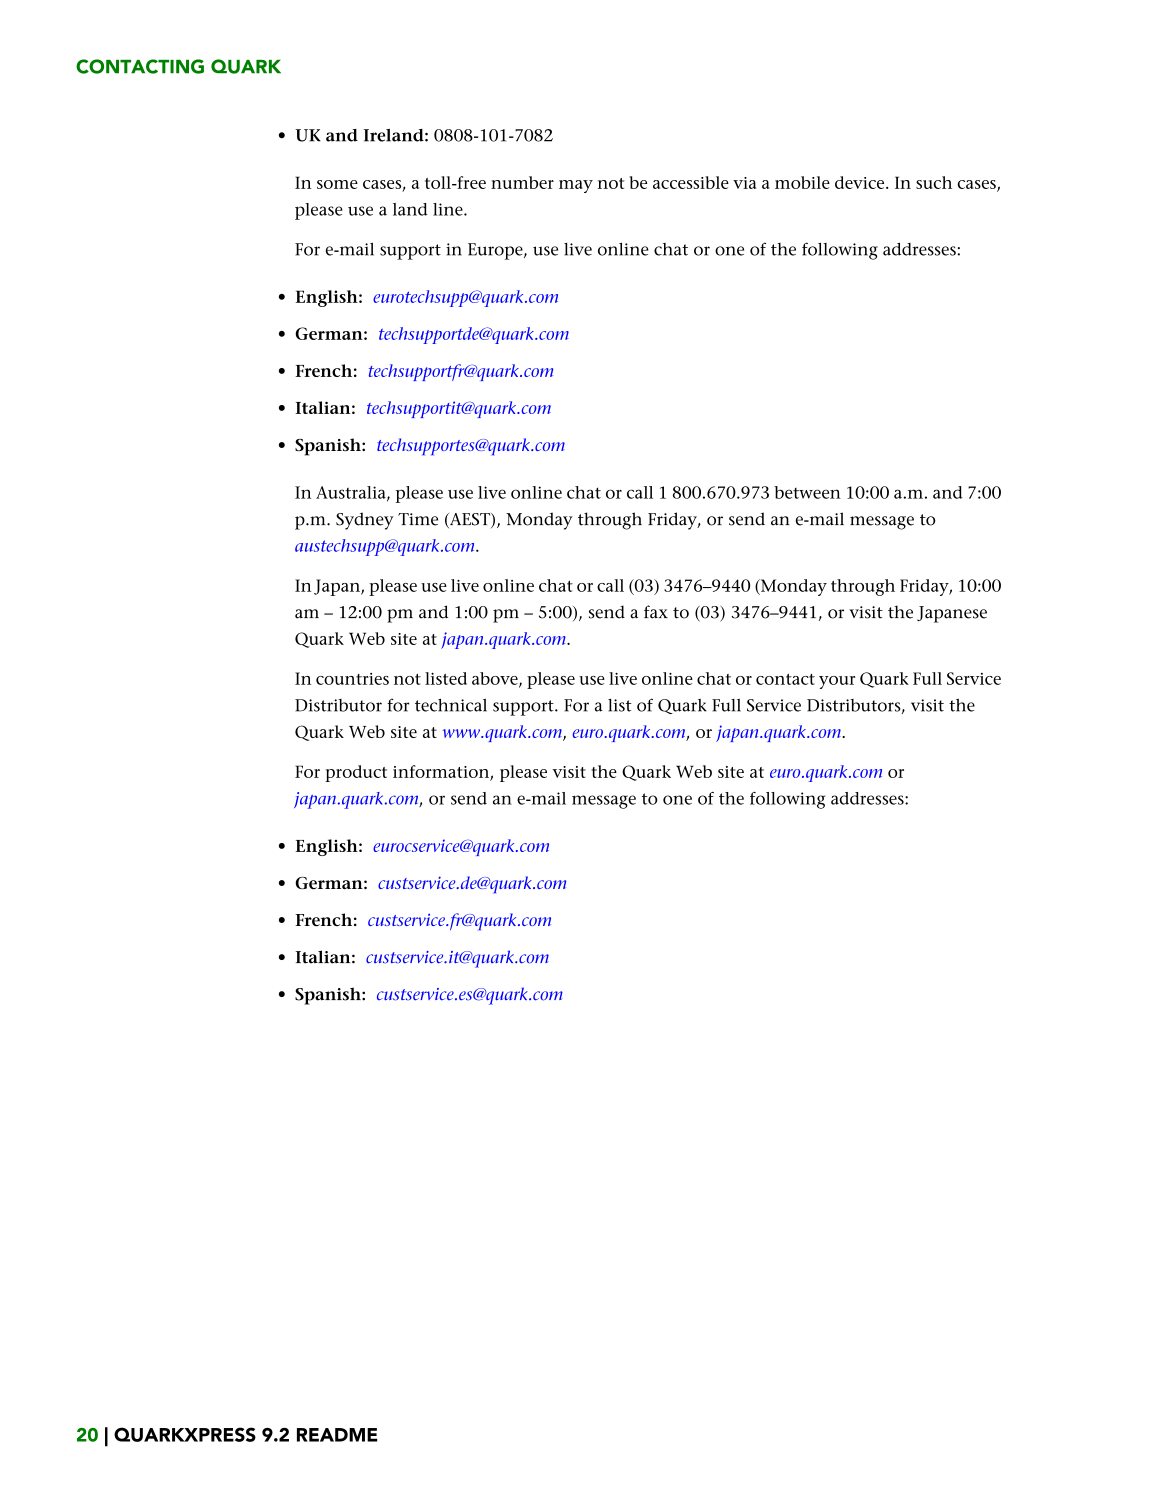 This screenshot has height=1505, width=1163. I want to click on countries, so click(352, 679).
